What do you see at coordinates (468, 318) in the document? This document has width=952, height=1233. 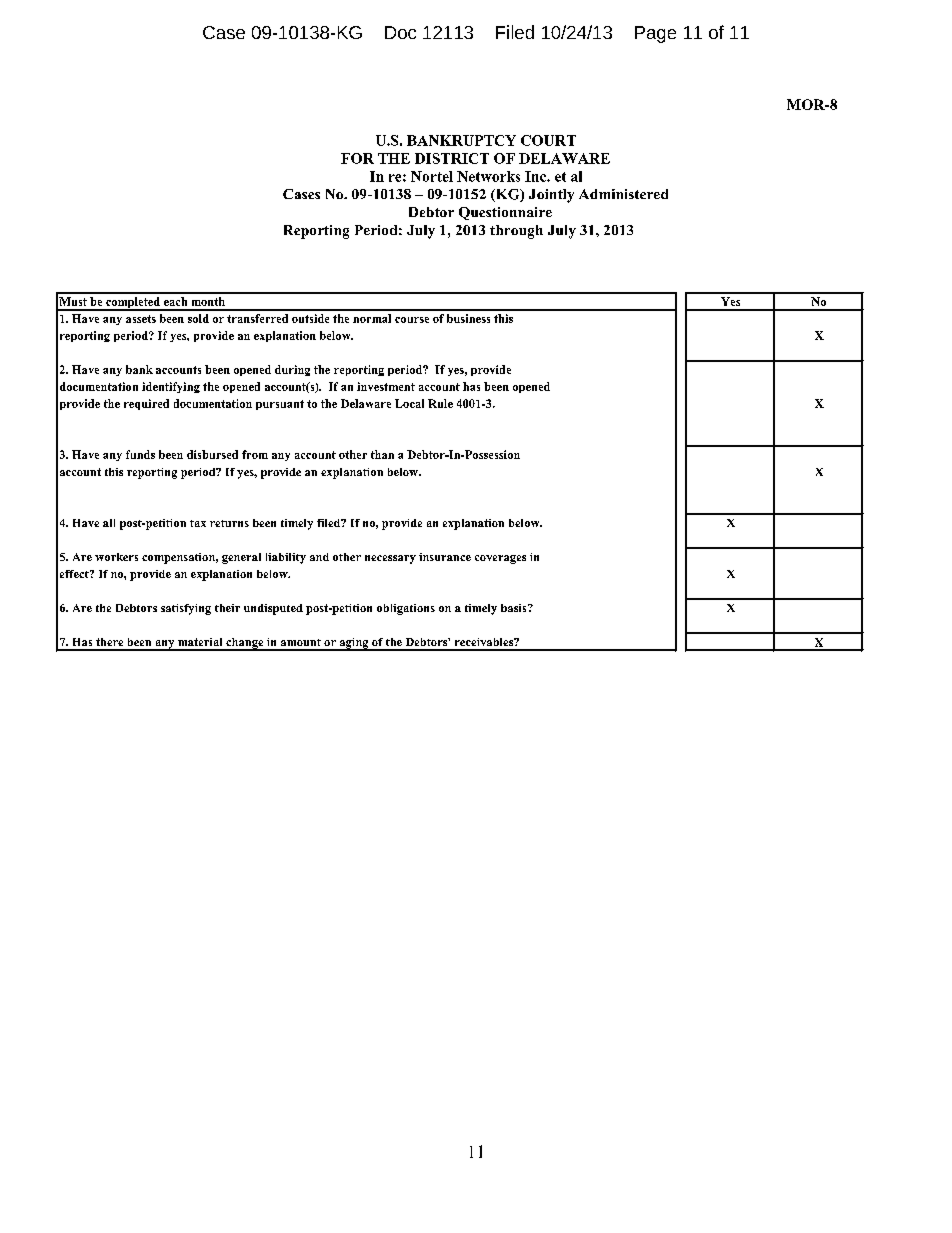 I see `business` at bounding box center [468, 318].
